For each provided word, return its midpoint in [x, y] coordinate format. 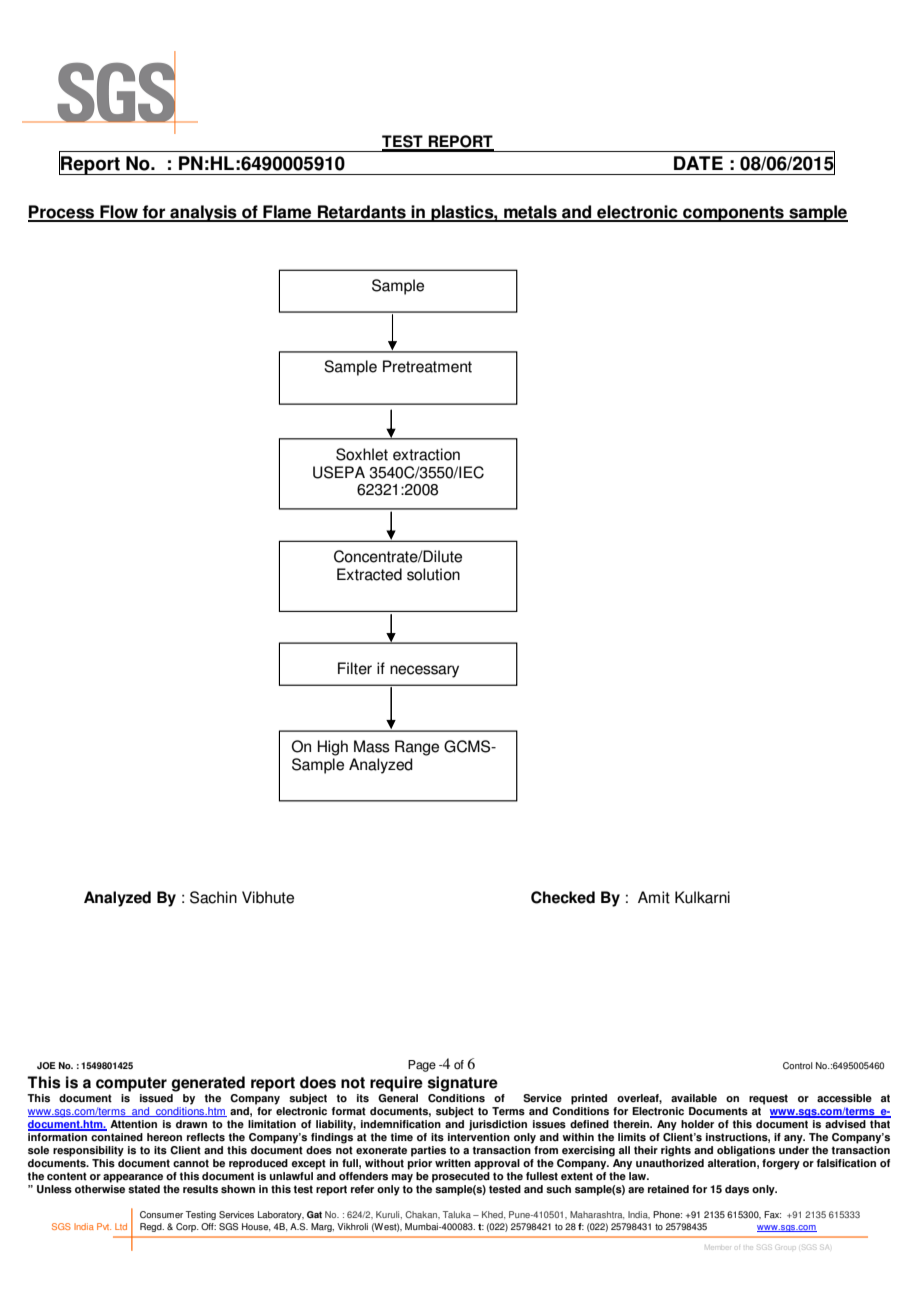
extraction [426, 454]
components [733, 214]
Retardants [362, 213]
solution [433, 574]
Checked [563, 897]
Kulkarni [702, 897]
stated [144, 1189]
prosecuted [461, 1177]
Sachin [213, 897]
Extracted [369, 574]
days [737, 1190]
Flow [119, 213]
